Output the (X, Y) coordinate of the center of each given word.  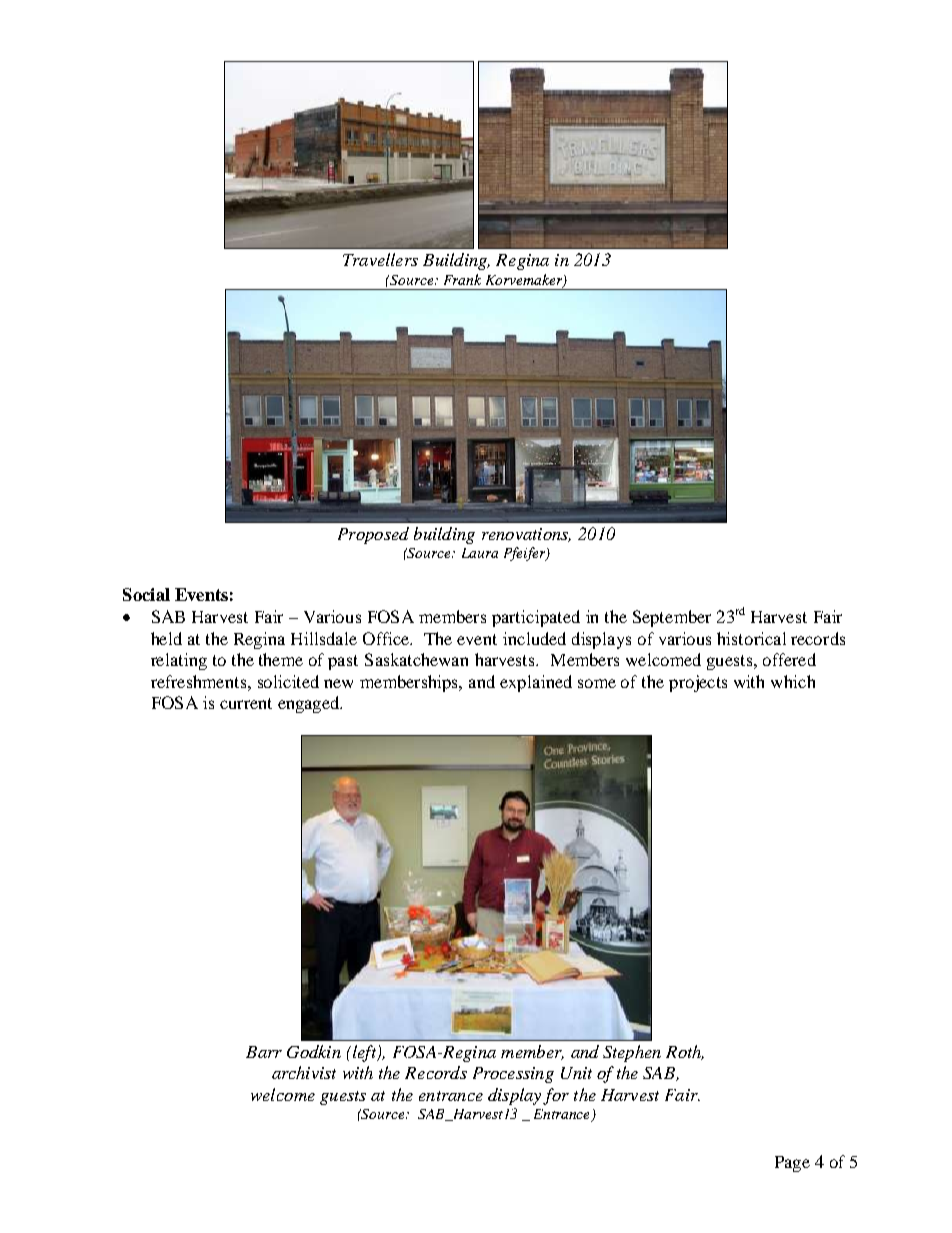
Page (792, 1164)
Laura (480, 553)
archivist (304, 1072)
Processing (513, 1075)
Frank (462, 279)
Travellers (380, 259)
